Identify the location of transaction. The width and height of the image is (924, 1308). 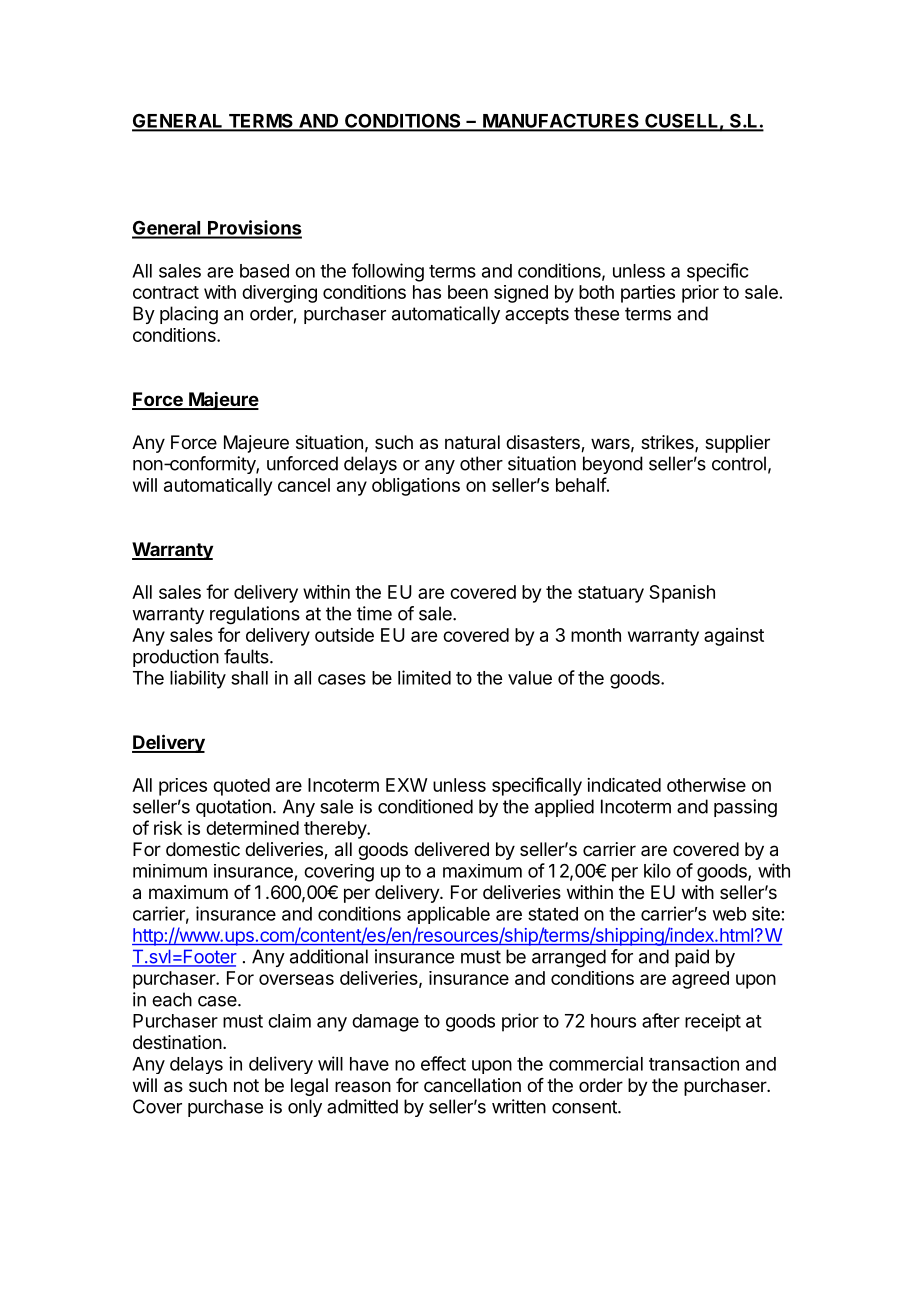
(694, 1063).
